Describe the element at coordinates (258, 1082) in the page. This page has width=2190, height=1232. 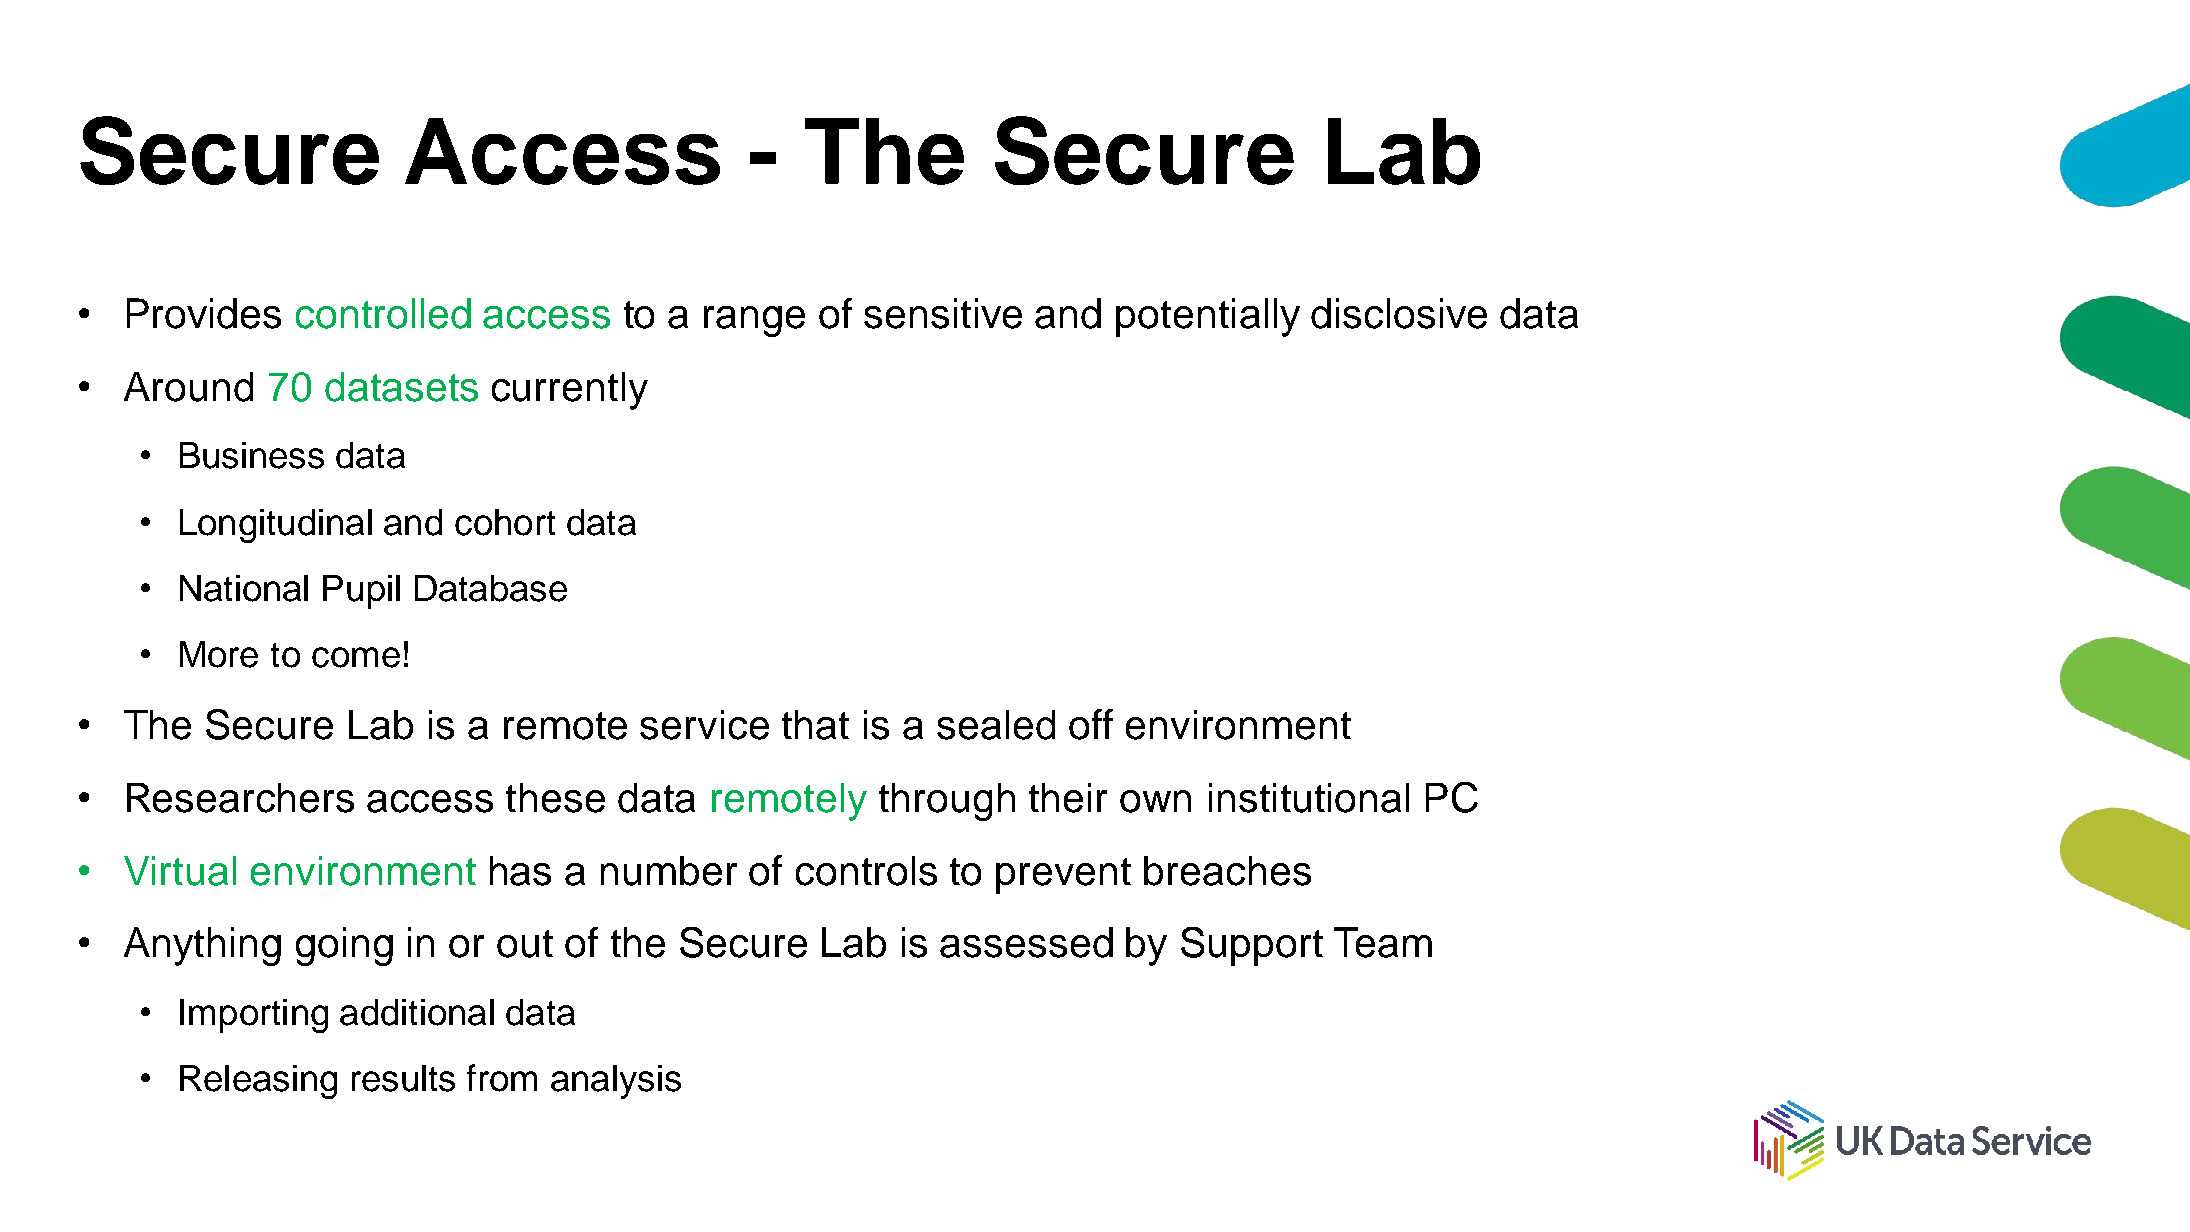
I see `Releasing` at that location.
